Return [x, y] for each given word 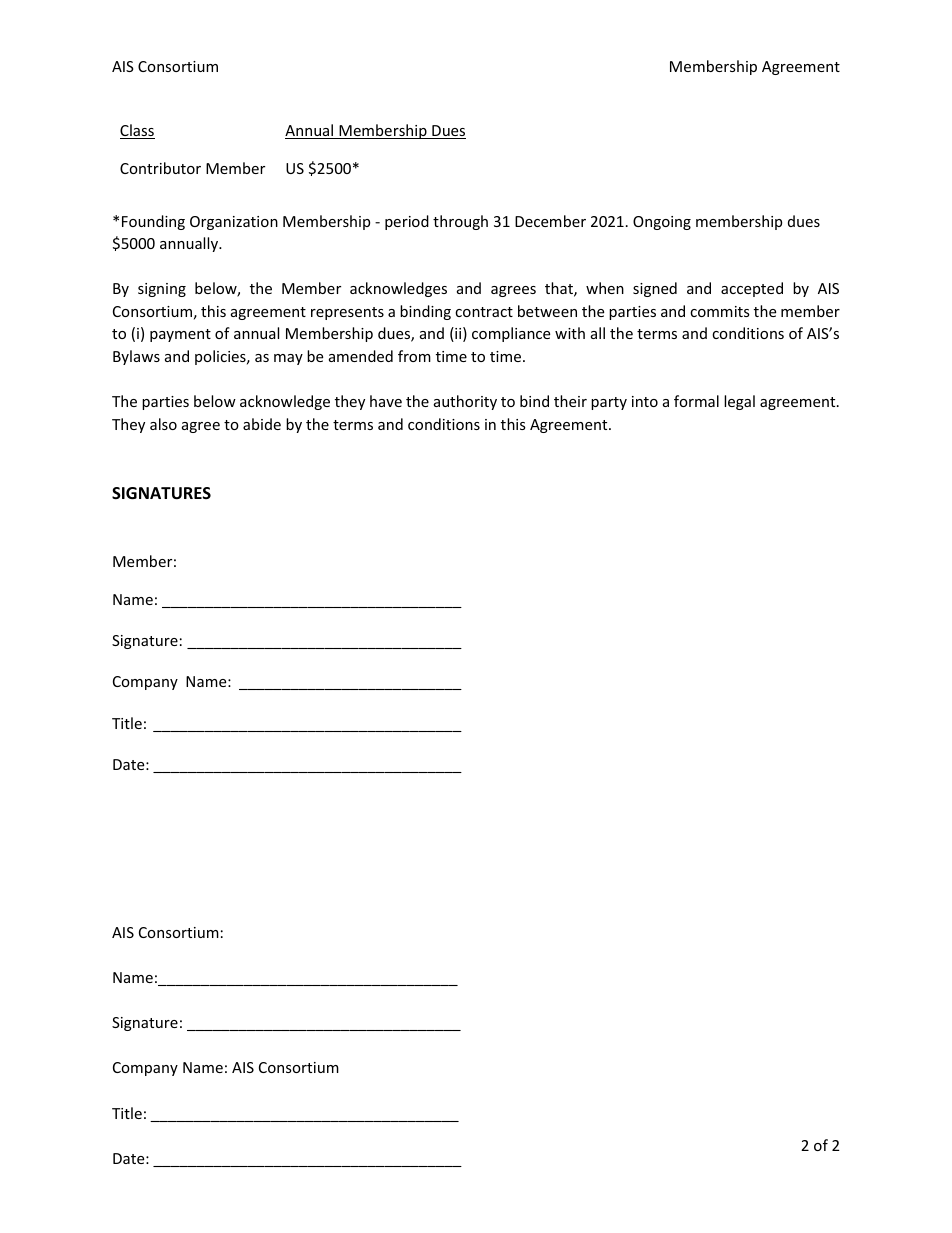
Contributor [160, 168]
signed [655, 289]
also [163, 424]
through [460, 222]
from [414, 356]
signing [162, 290]
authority [465, 402]
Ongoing [662, 223]
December [550, 221]
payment [180, 335]
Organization [234, 223]
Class [137, 131]
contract [484, 312]
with [570, 333]
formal [696, 401]
